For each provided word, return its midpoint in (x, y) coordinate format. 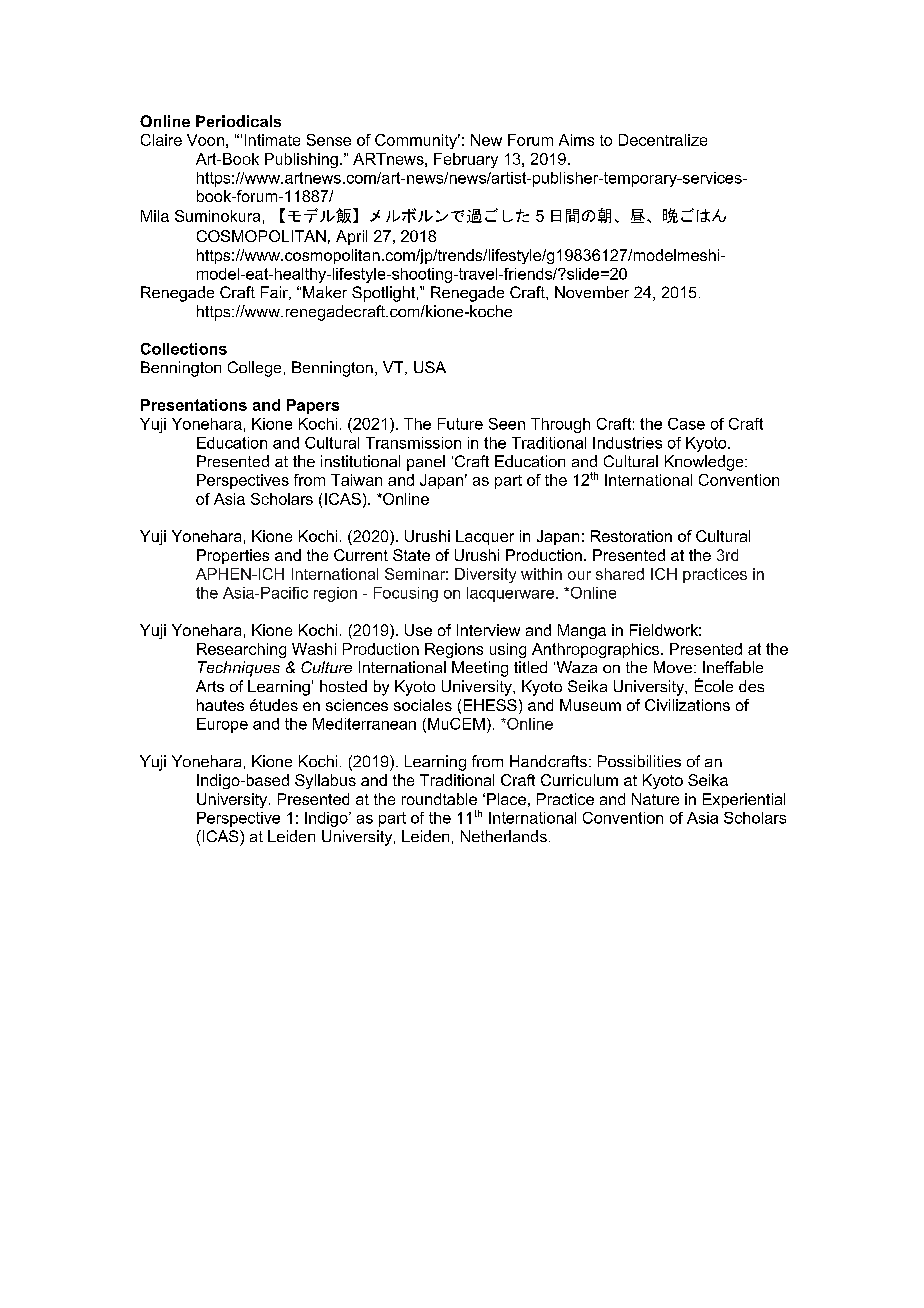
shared (620, 574)
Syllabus (325, 781)
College (254, 369)
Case (686, 424)
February (466, 160)
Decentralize (663, 140)
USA (430, 367)
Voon (205, 140)
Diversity (485, 575)
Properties (233, 556)
